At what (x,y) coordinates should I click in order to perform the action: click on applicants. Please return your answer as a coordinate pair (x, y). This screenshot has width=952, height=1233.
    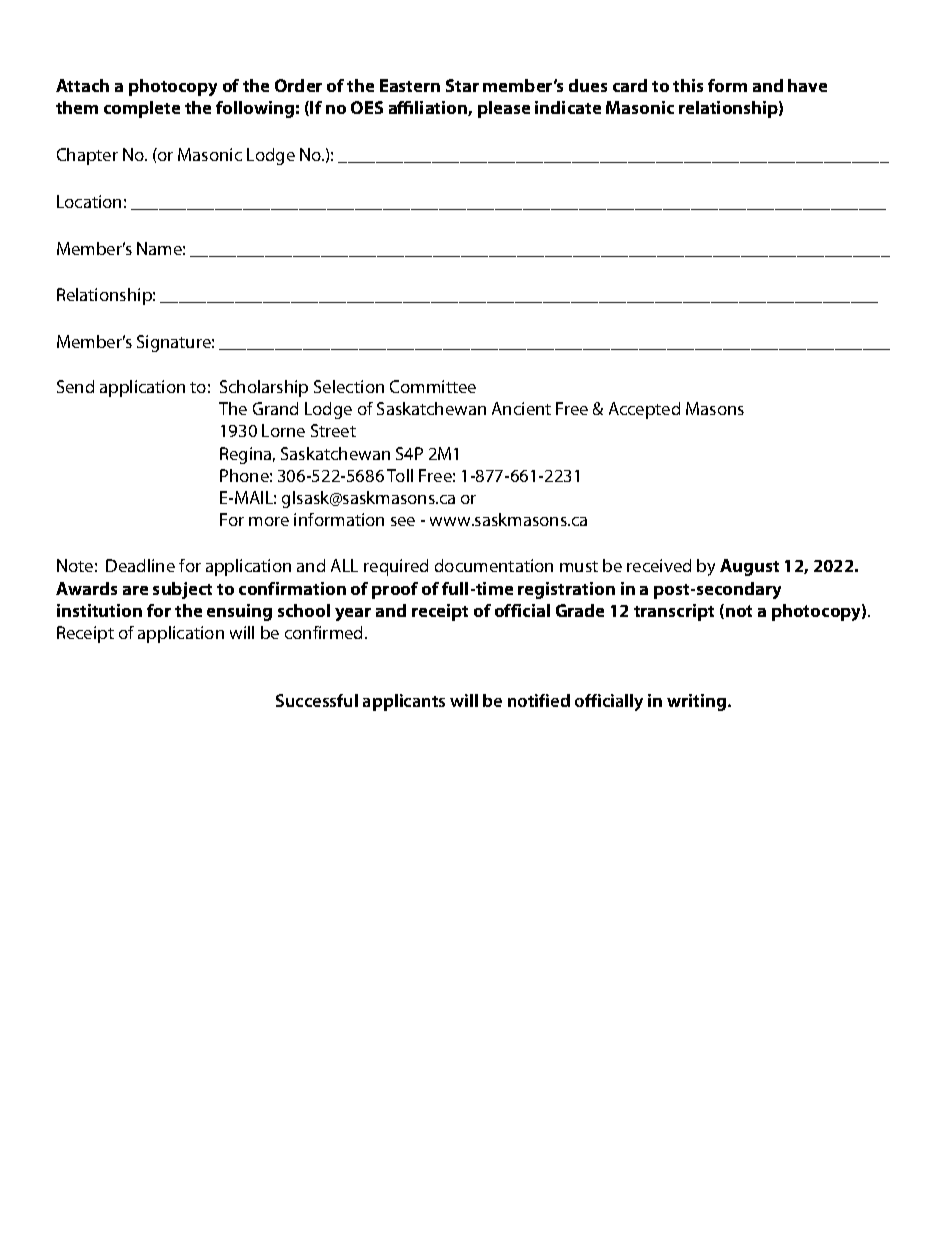
    Looking at the image, I should click on (404, 702).
